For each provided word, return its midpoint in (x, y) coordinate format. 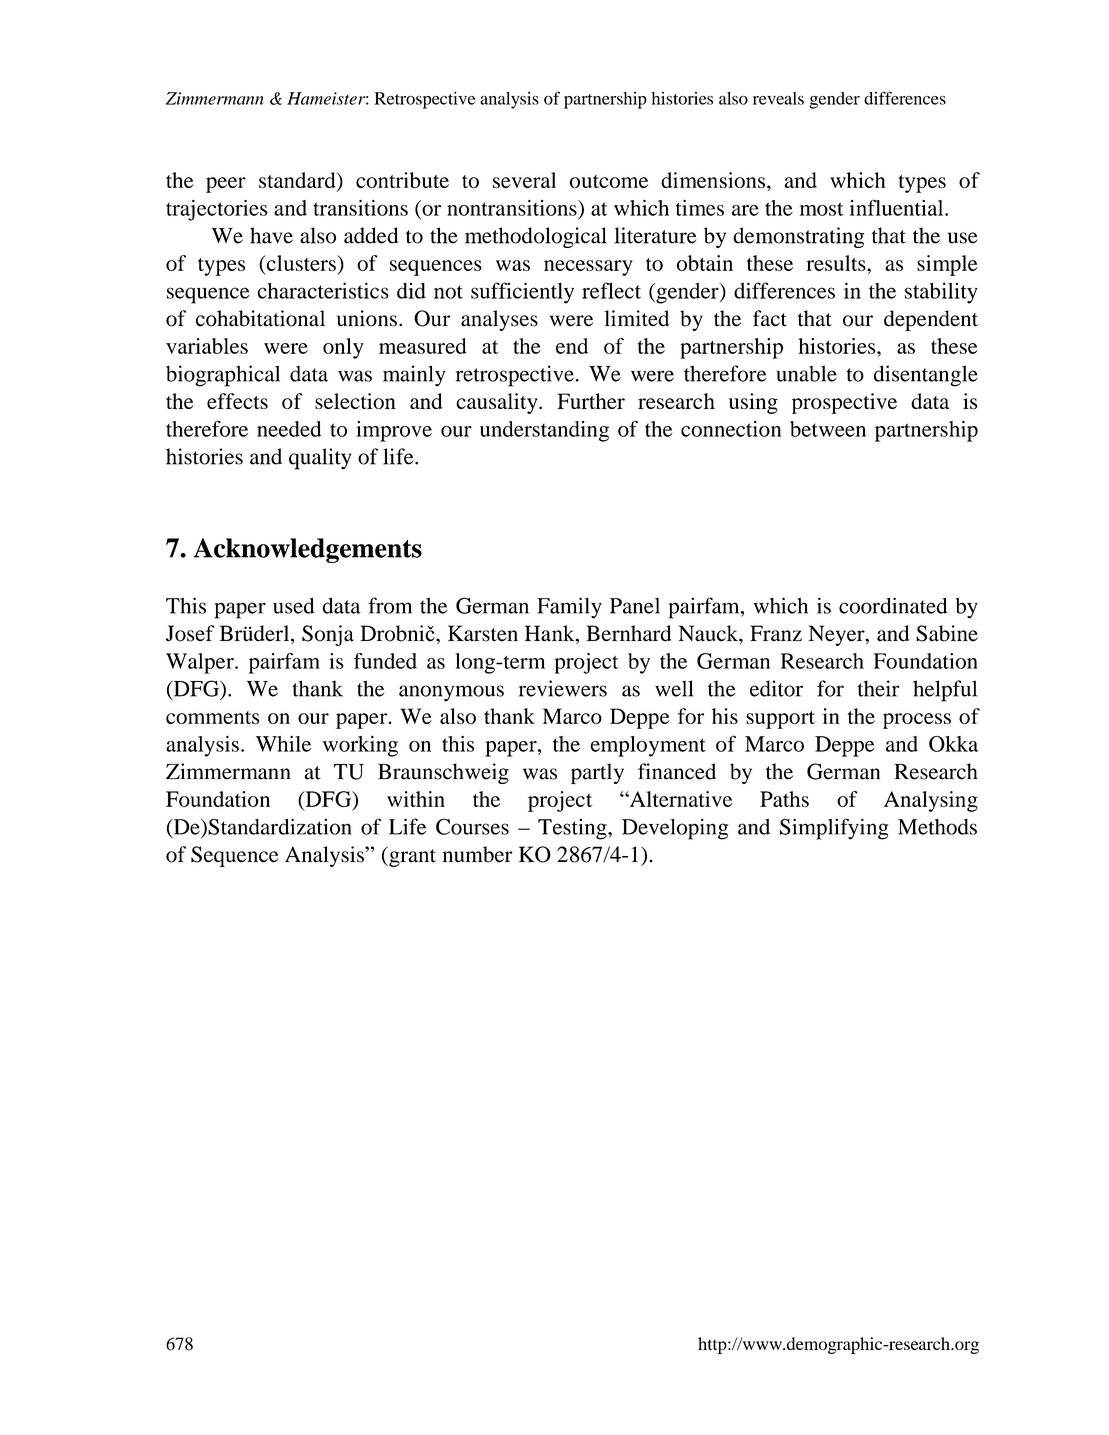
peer (226, 185)
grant (411, 856)
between (828, 429)
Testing (573, 829)
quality (320, 459)
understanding (544, 431)
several (524, 180)
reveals (778, 98)
